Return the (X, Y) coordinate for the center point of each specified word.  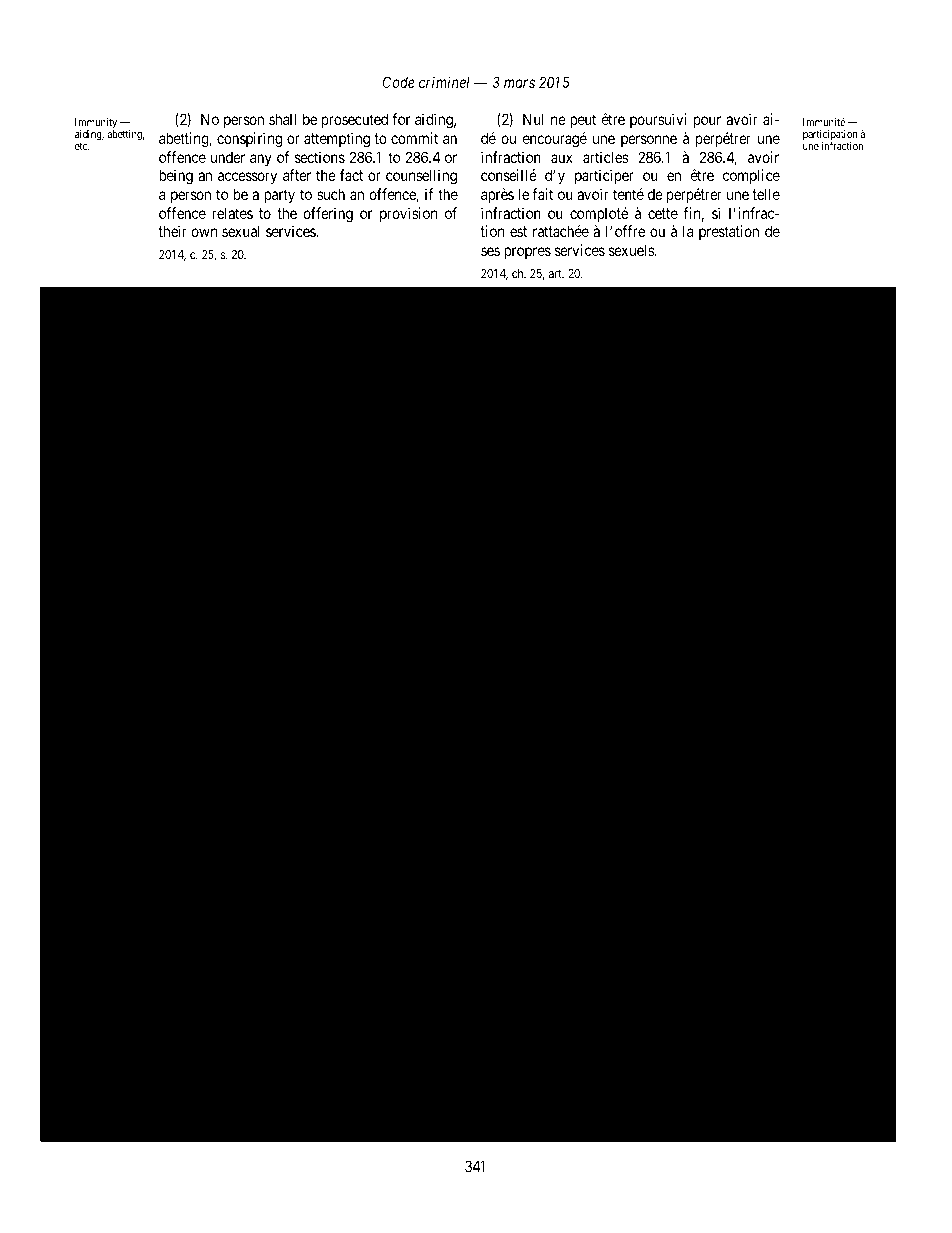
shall (282, 119)
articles (606, 157)
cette (663, 213)
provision (408, 214)
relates (233, 213)
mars (519, 83)
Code (399, 82)
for (401, 119)
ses (490, 251)
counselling (421, 177)
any (261, 160)
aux (562, 158)
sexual (241, 231)
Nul (533, 119)
